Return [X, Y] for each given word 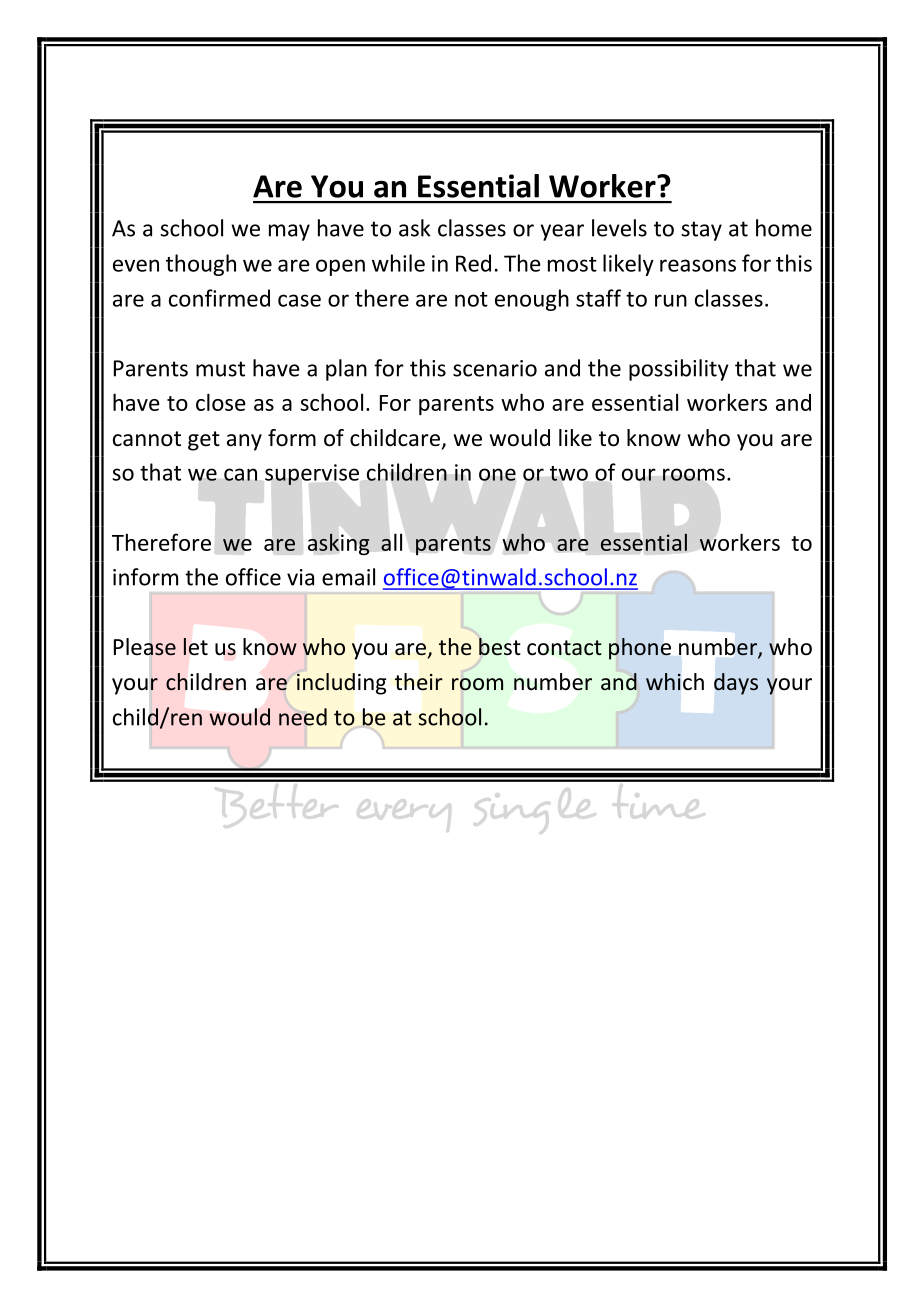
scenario [495, 368]
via [300, 577]
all [391, 542]
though [201, 265]
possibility [679, 370]
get [204, 441]
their [419, 682]
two [569, 473]
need [303, 717]
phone [640, 649]
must [220, 369]
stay [701, 231]
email [348, 577]
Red [473, 263]
